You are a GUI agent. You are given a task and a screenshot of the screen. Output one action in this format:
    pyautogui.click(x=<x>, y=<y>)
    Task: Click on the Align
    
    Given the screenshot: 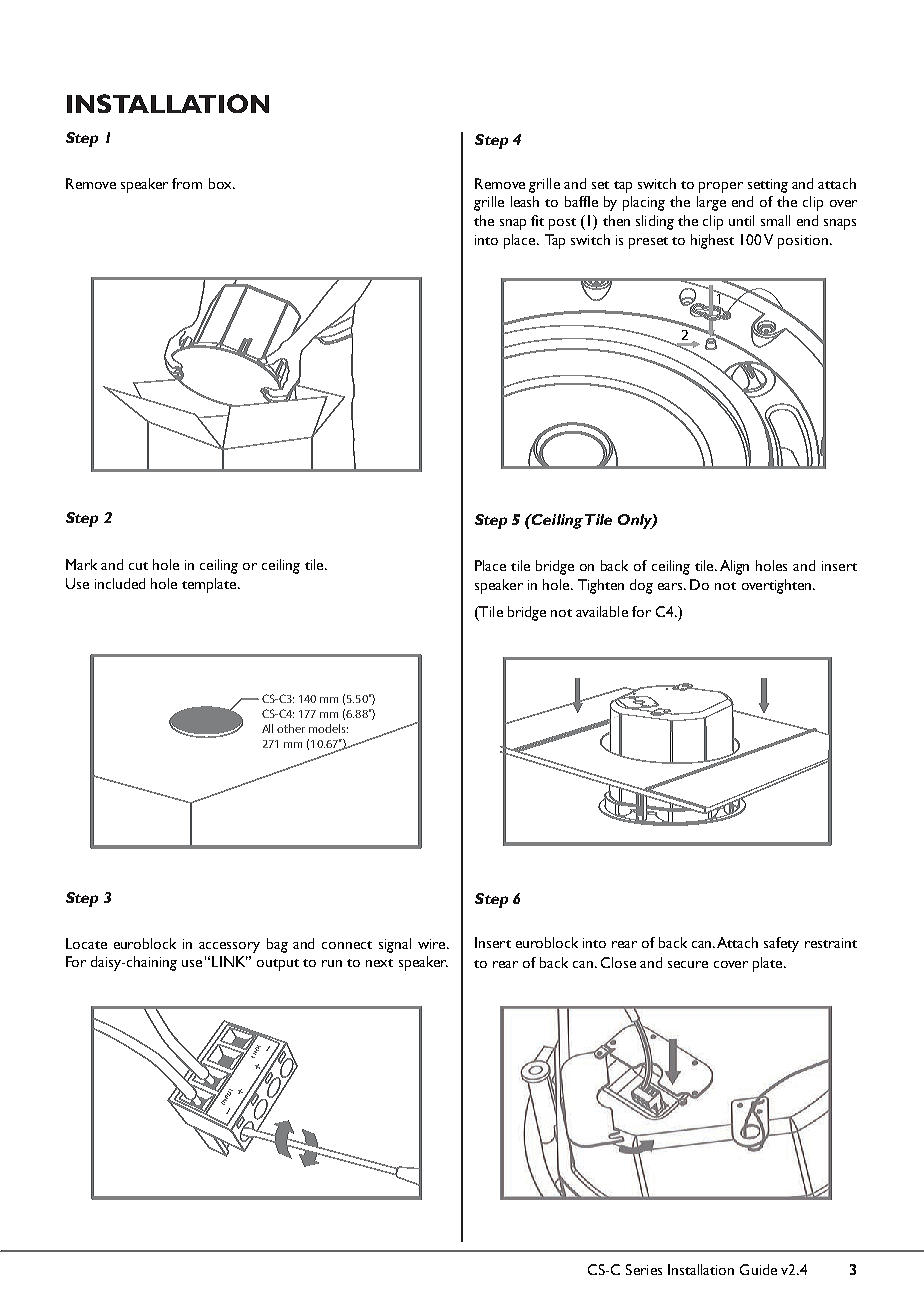 What is the action you would take?
    pyautogui.click(x=734, y=567)
